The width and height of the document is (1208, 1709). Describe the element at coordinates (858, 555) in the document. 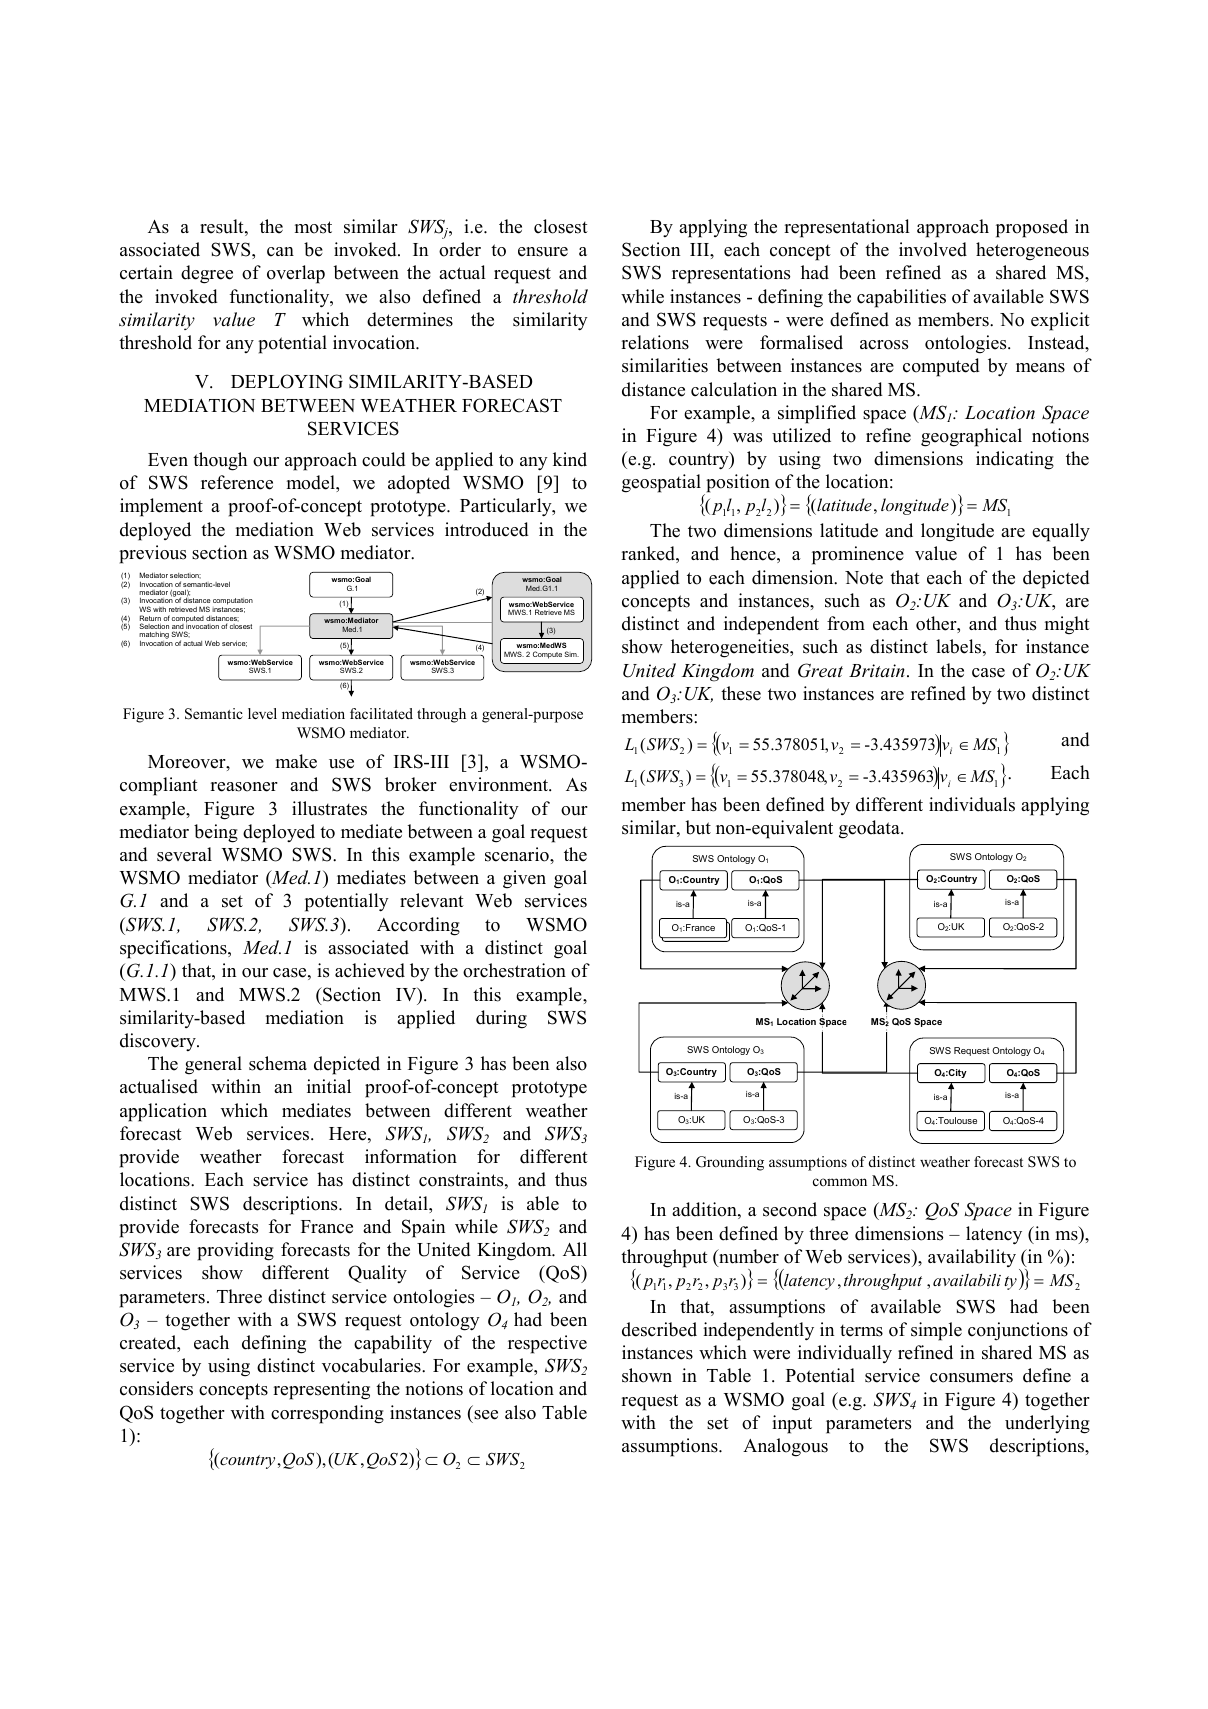

I see `prominence` at that location.
